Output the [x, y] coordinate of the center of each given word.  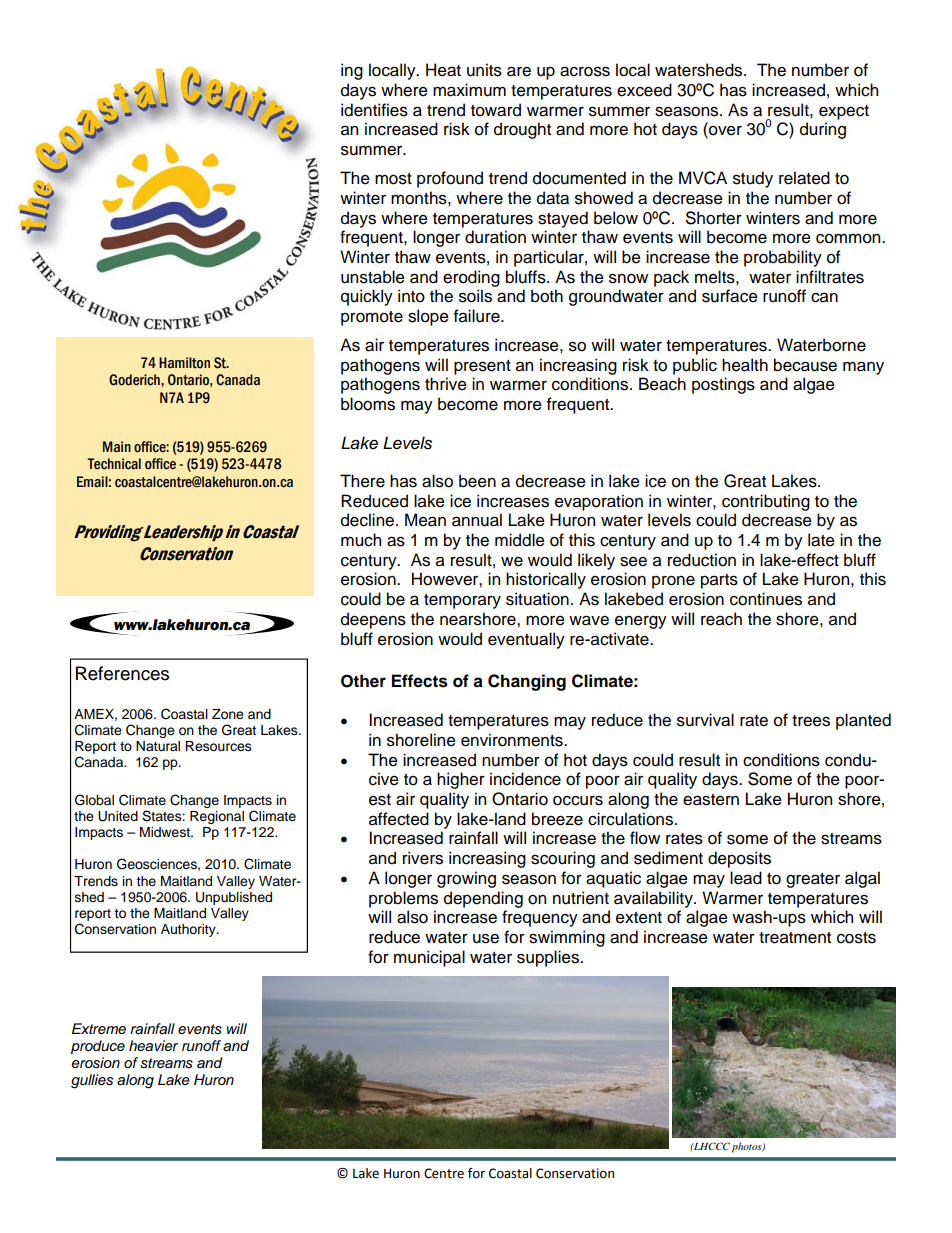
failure [478, 316]
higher [461, 780]
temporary [462, 601]
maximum [469, 90]
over [724, 132]
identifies [374, 110]
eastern [711, 800]
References [122, 673]
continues [766, 599]
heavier [153, 1045]
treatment [795, 938]
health [745, 365]
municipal [429, 958]
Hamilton [184, 363]
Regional [217, 817]
